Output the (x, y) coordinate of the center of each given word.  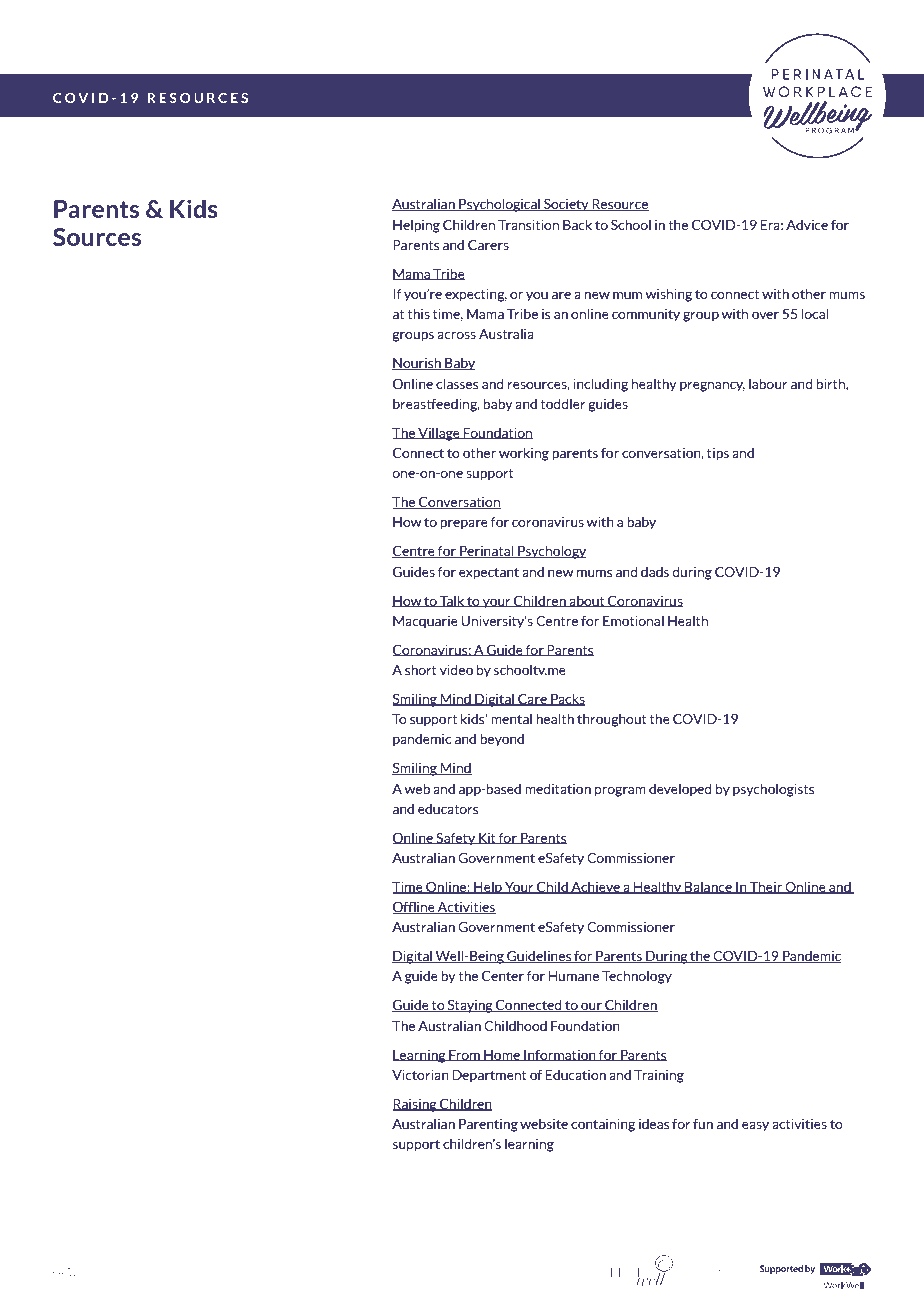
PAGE (65, 1272)
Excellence (286, 1272)
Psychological (499, 205)
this (418, 313)
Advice (807, 225)
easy (755, 1127)
